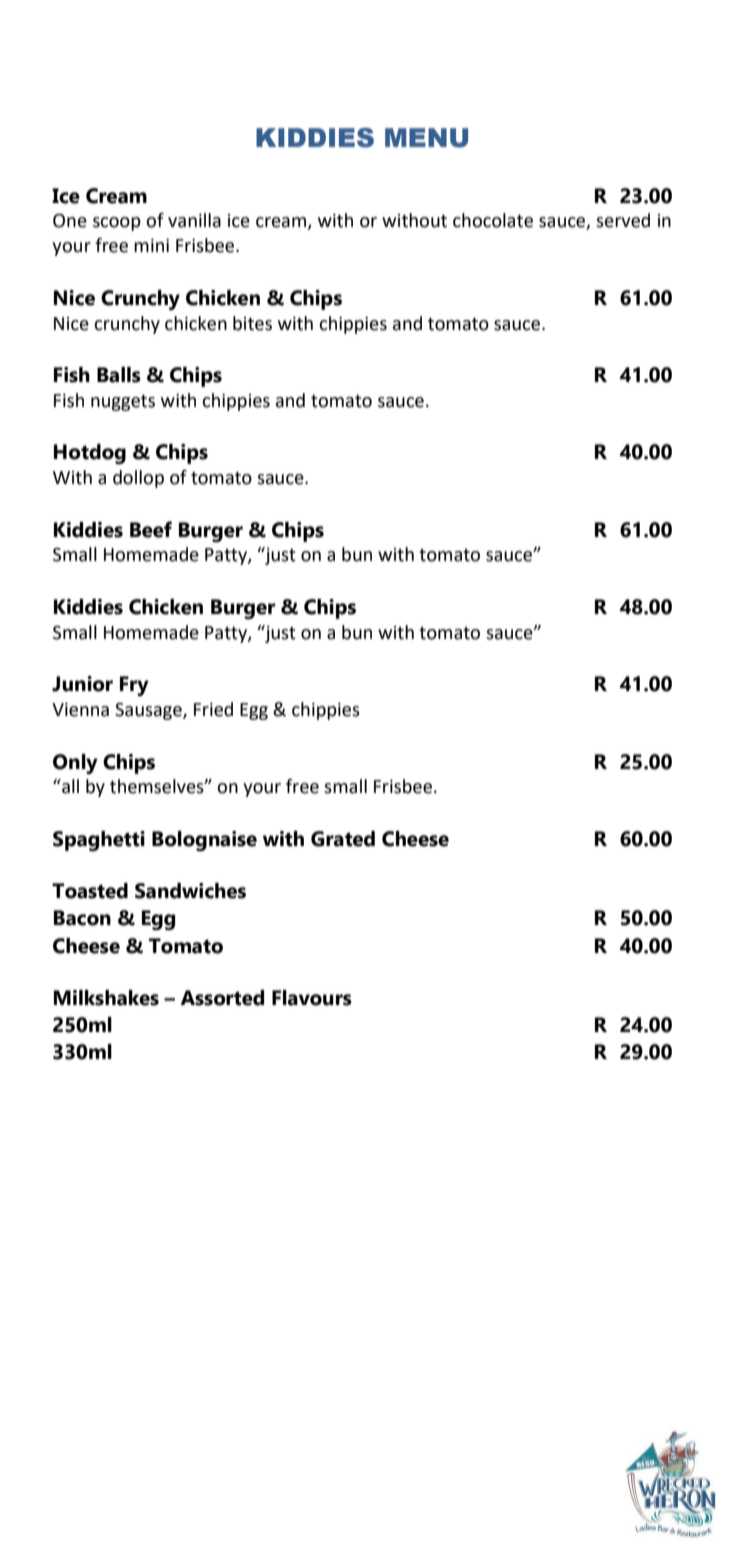 The image size is (738, 1568). What do you see at coordinates (312, 998) in the screenshot?
I see `Flavours` at bounding box center [312, 998].
